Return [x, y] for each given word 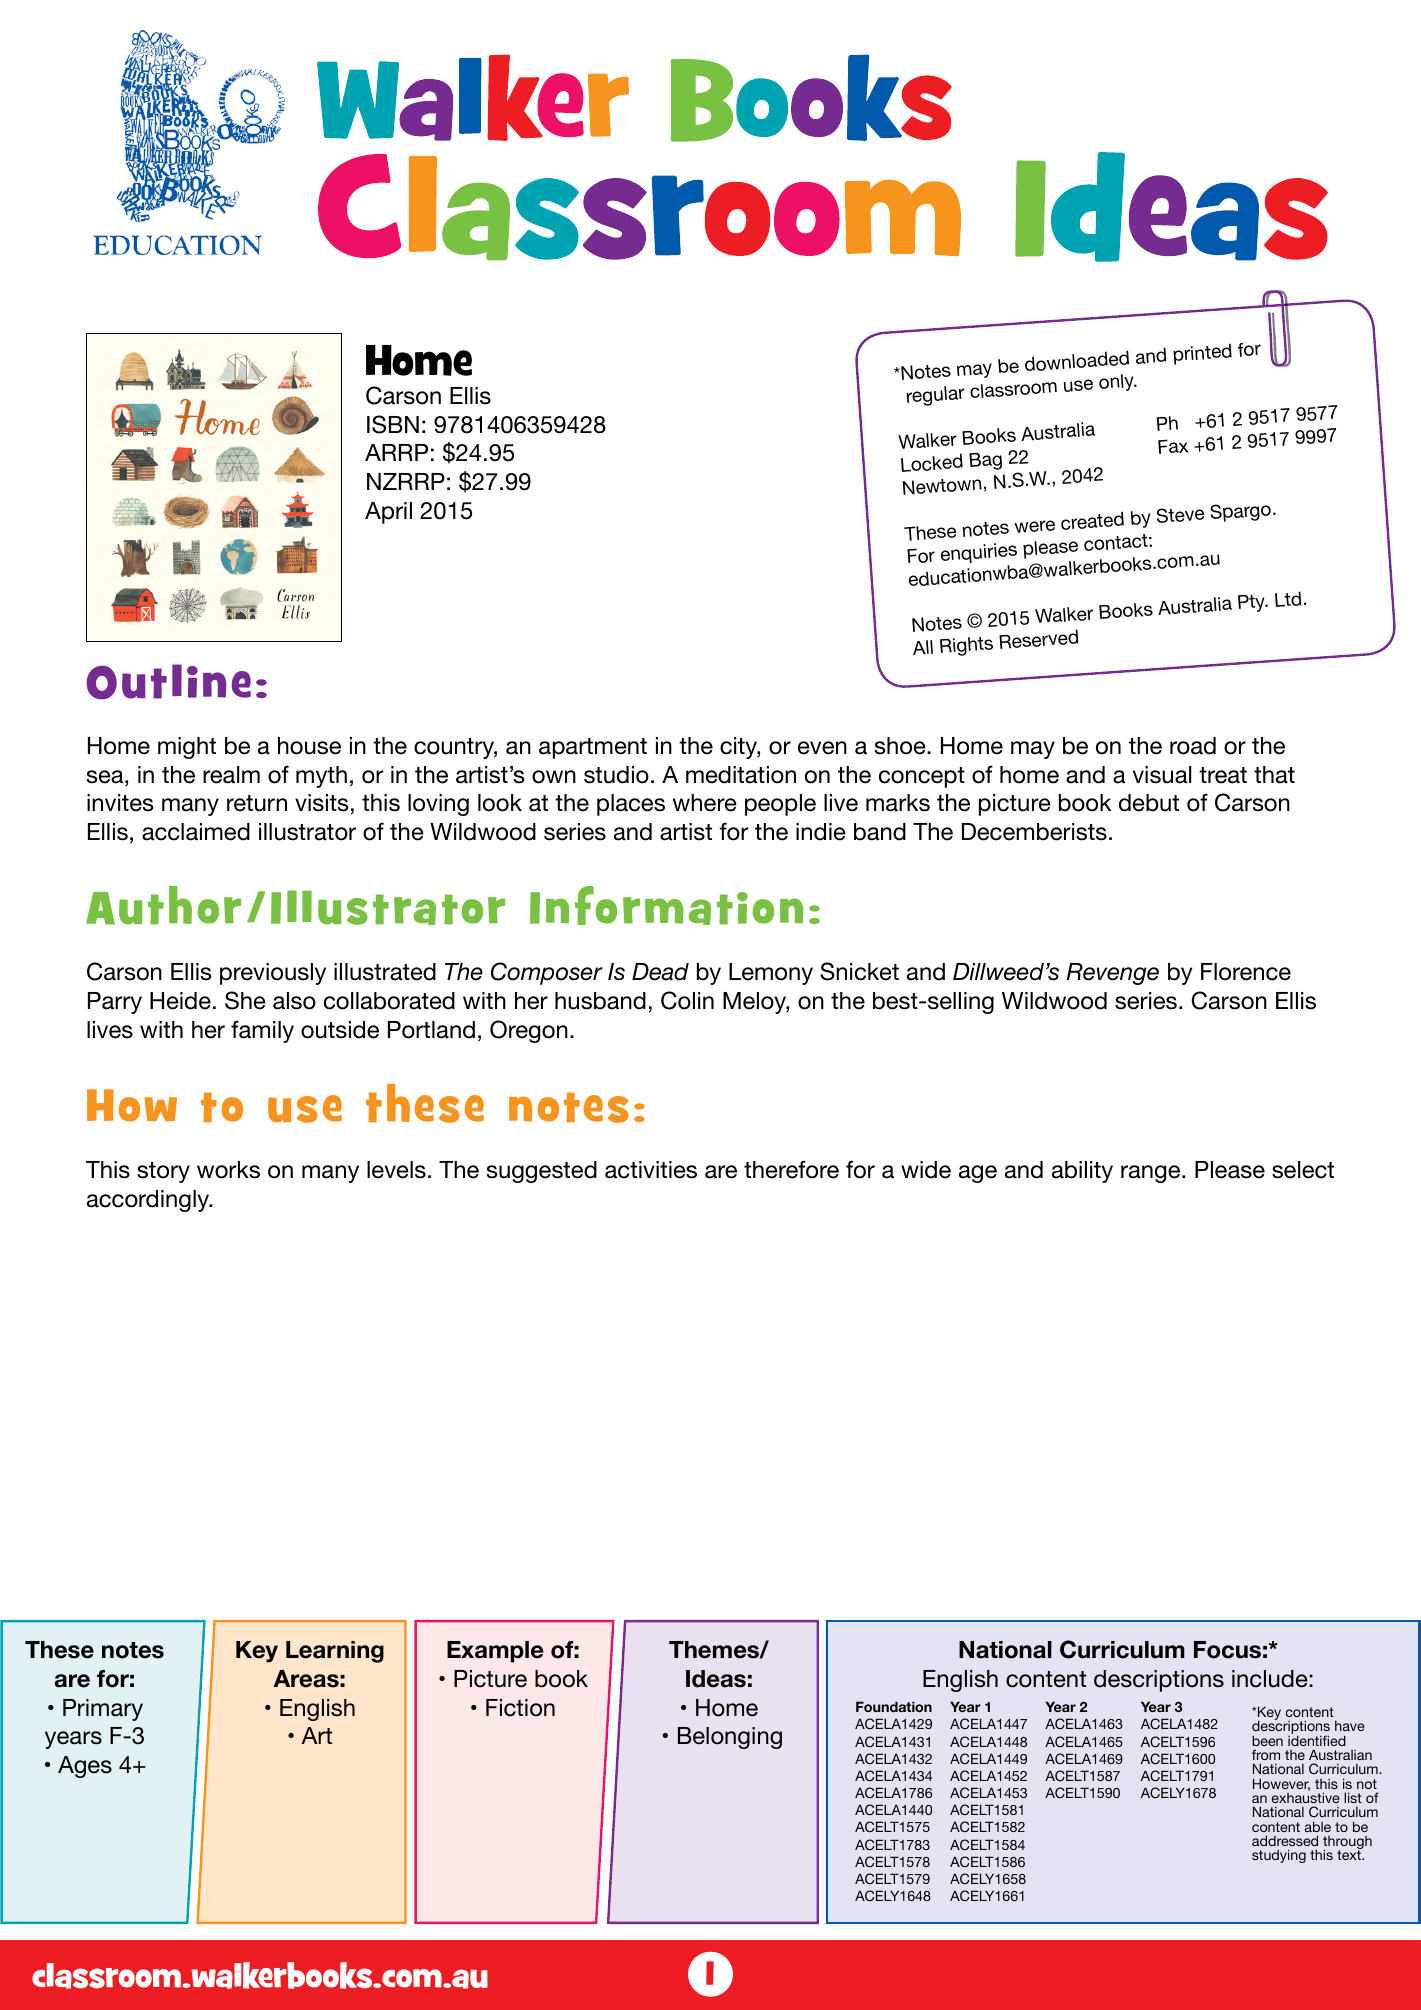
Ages [85, 1767]
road [1193, 746]
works [228, 1170]
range [1152, 1174]
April [388, 513]
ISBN [393, 424]
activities [651, 1170]
